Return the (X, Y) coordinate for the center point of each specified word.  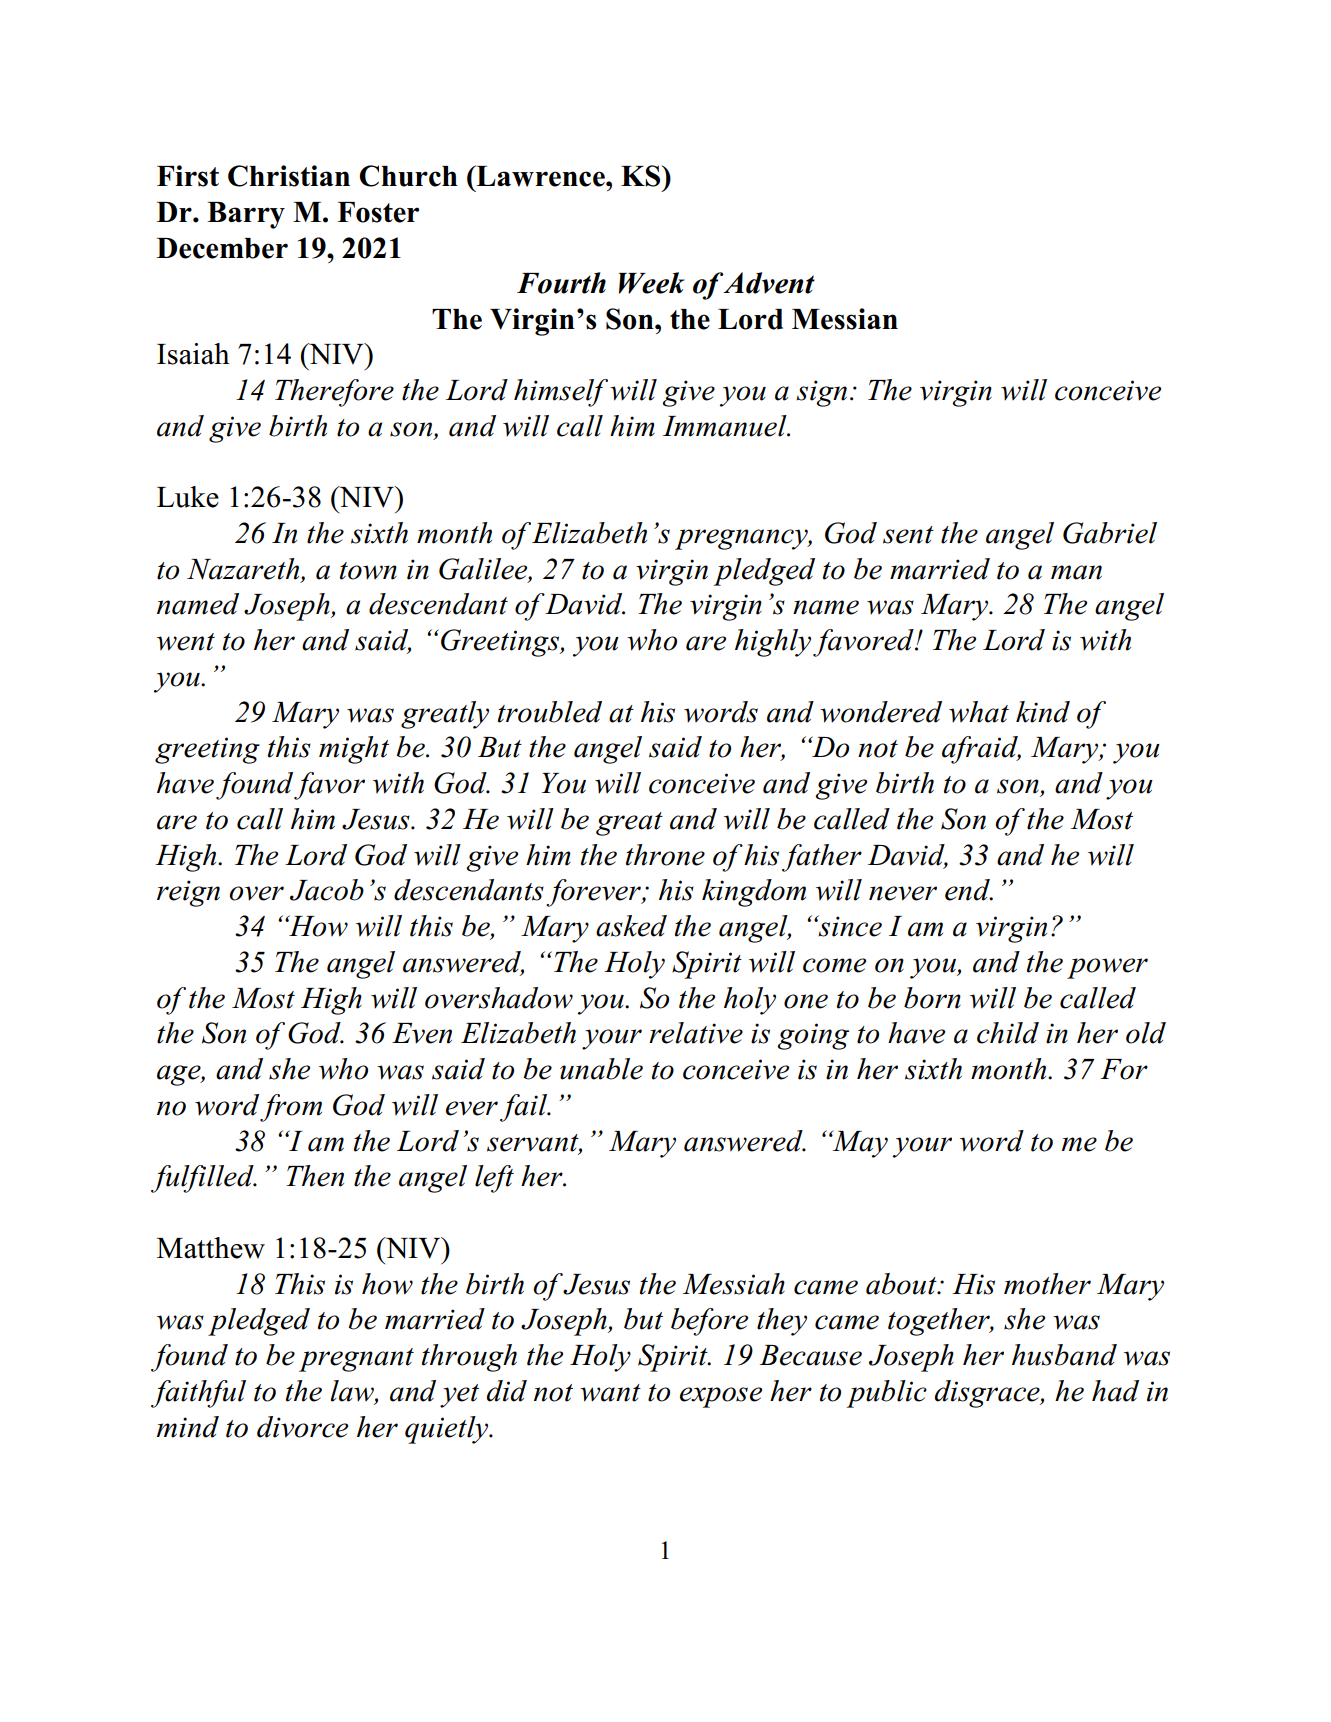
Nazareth (244, 570)
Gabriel (1110, 533)
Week (652, 283)
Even (422, 1033)
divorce (302, 1427)
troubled (550, 712)
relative (696, 1033)
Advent (769, 283)
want (610, 1393)
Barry (246, 215)
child (1008, 1033)
